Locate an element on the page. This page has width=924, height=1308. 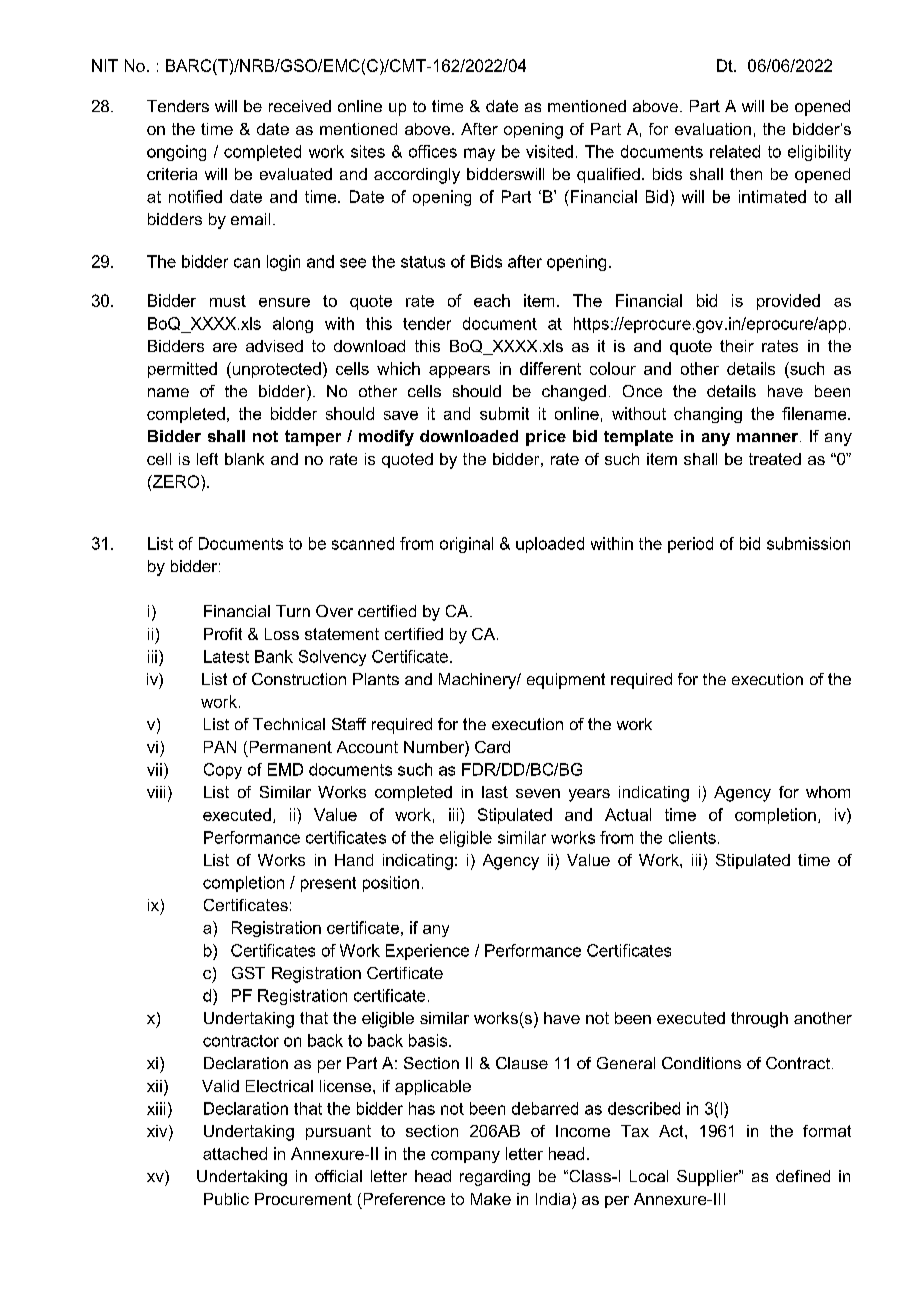
last is located at coordinates (495, 792).
